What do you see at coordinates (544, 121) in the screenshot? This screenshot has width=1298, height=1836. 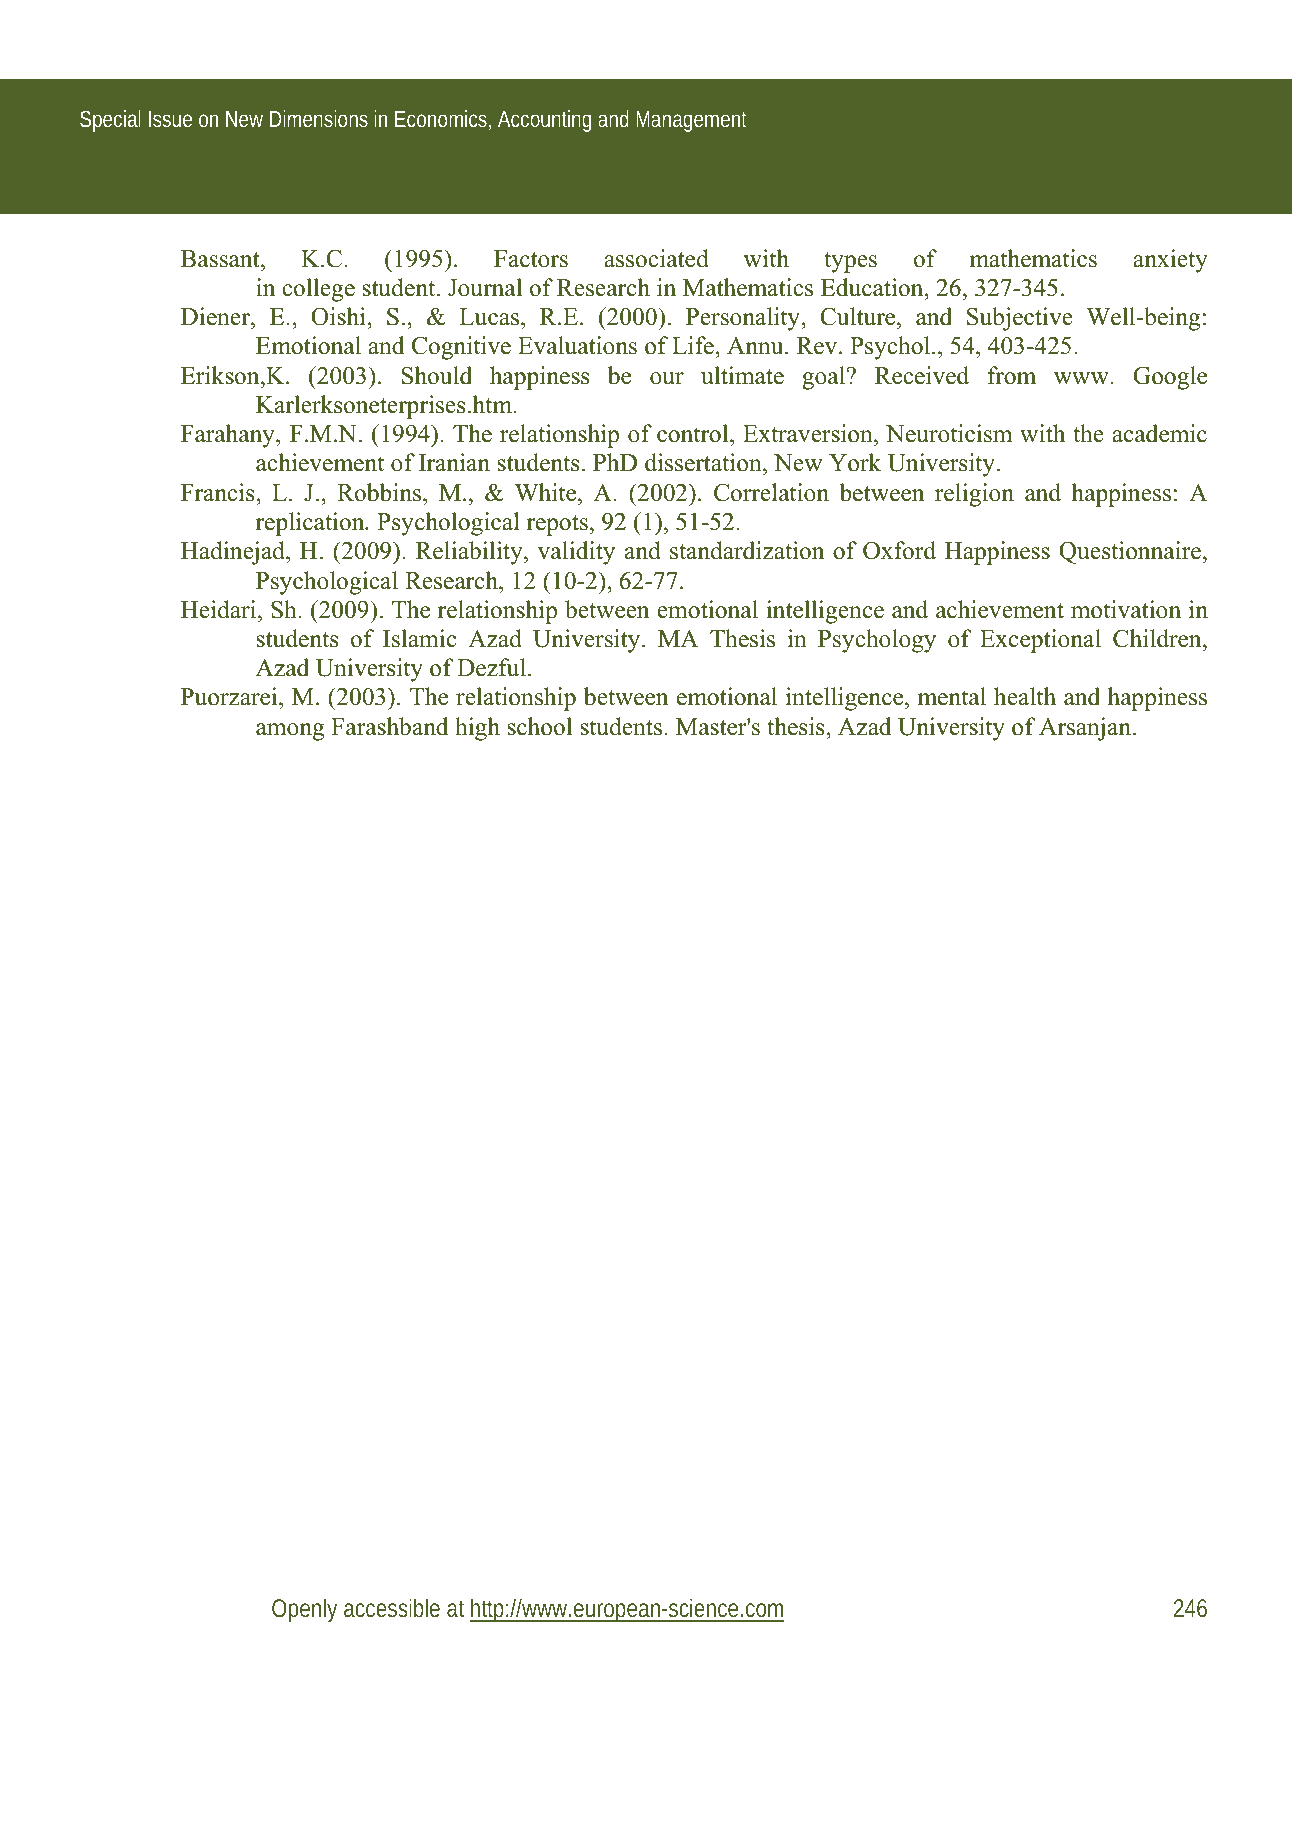 I see `Accounting` at bounding box center [544, 121].
